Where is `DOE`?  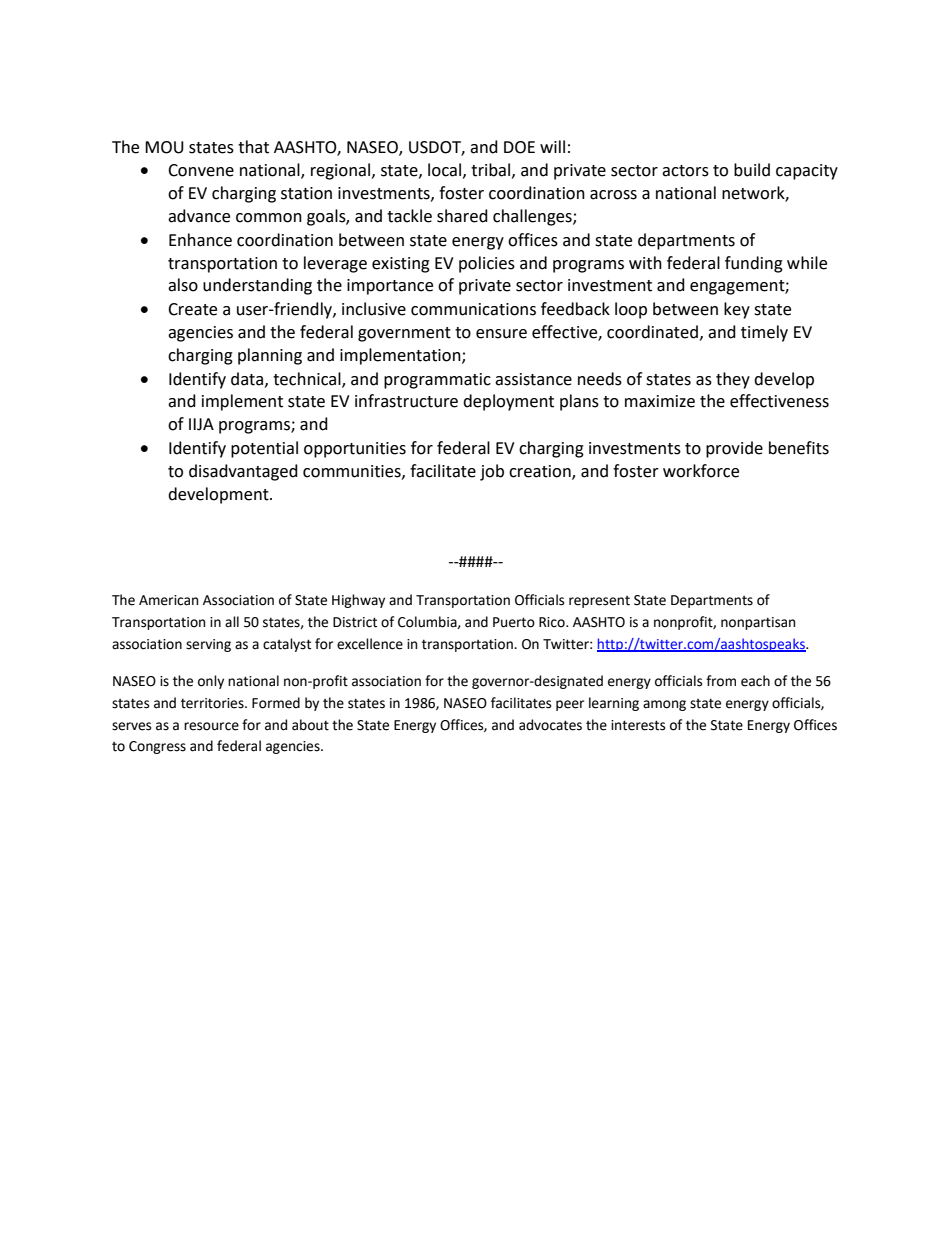
DOE is located at coordinates (519, 147).
